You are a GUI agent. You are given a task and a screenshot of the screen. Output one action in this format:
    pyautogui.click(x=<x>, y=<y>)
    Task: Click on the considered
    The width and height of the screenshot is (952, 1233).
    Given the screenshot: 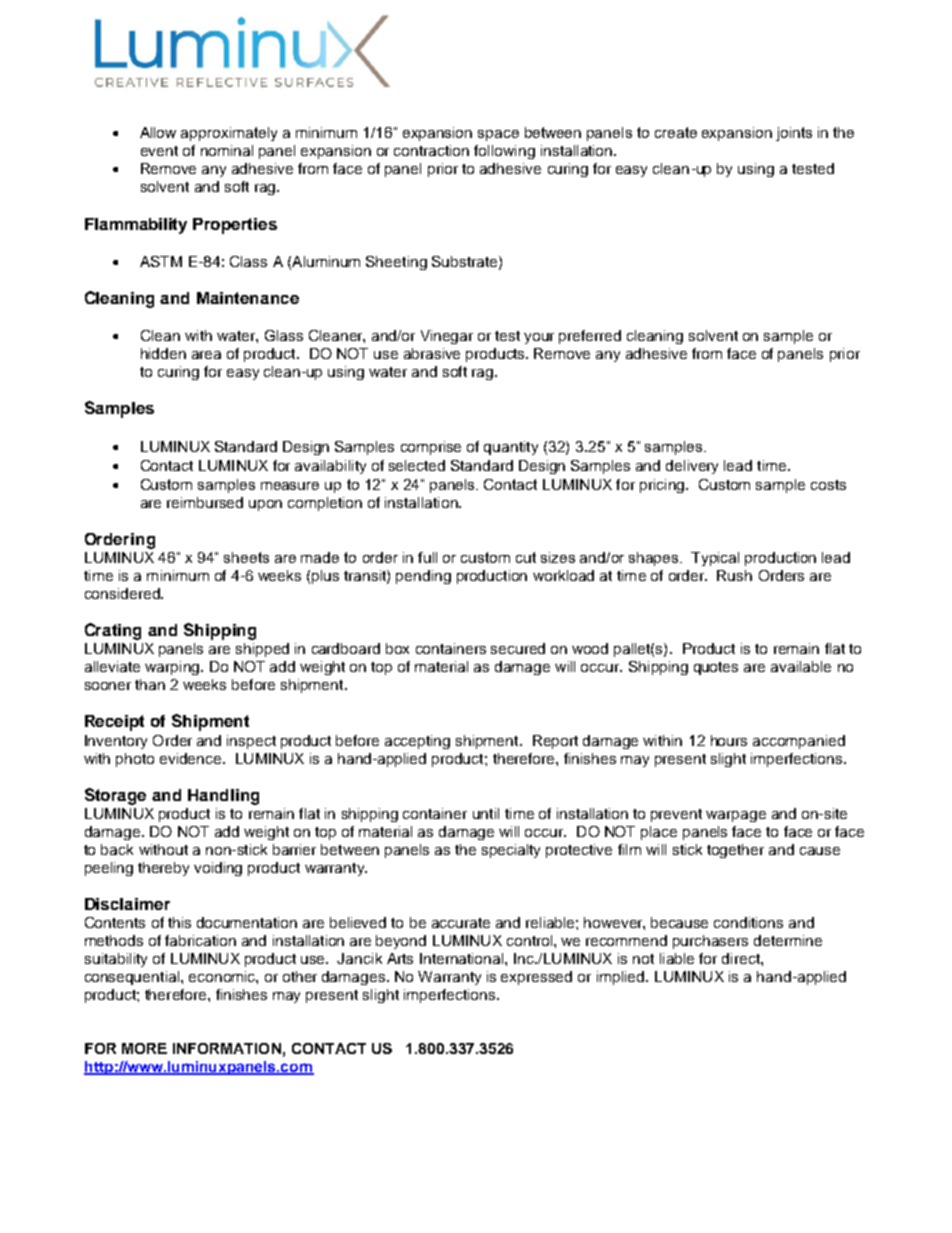 What is the action you would take?
    pyautogui.click(x=123, y=593)
